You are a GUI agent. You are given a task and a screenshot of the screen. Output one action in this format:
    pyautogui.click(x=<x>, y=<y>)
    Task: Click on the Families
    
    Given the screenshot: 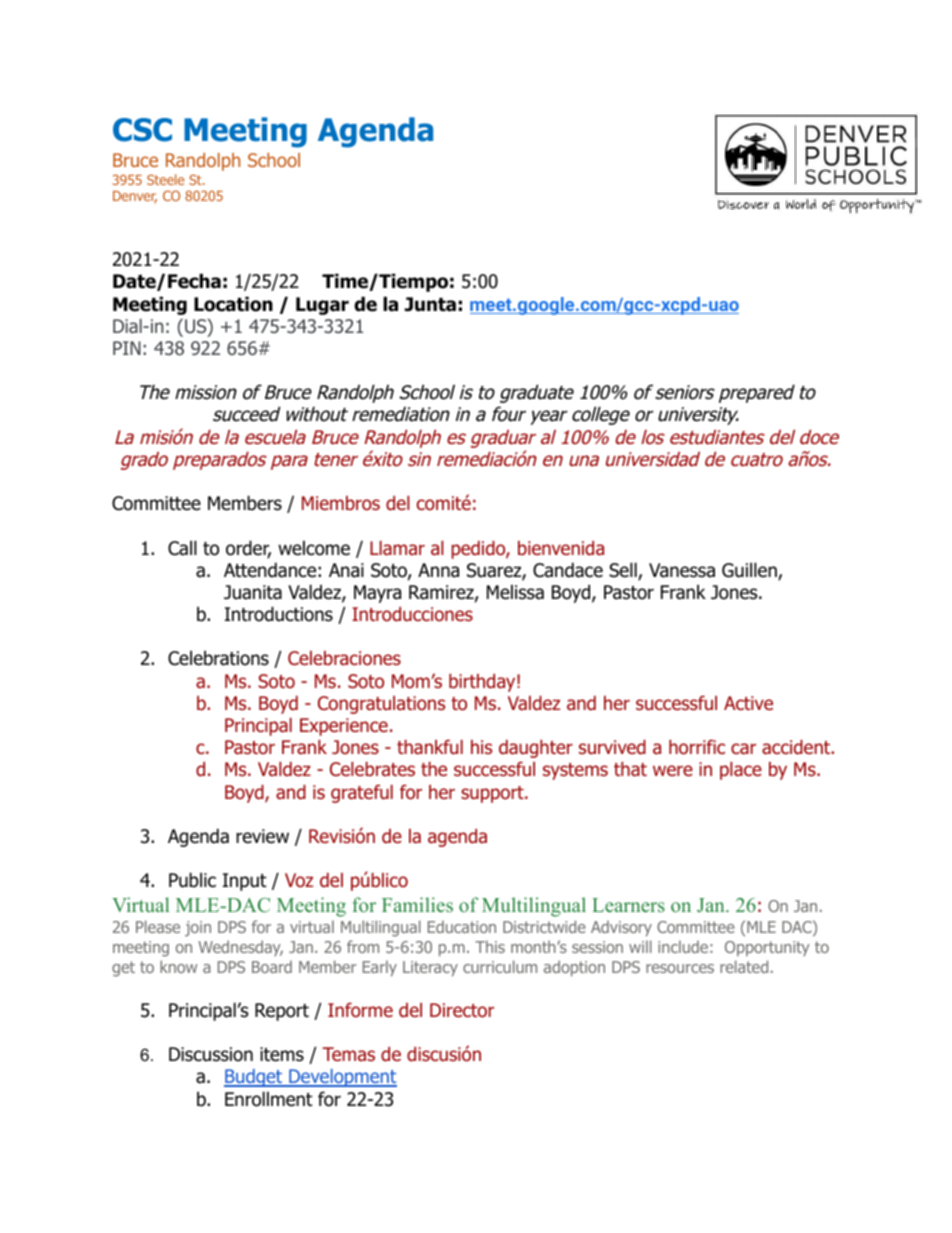 What is the action you would take?
    pyautogui.click(x=417, y=904)
